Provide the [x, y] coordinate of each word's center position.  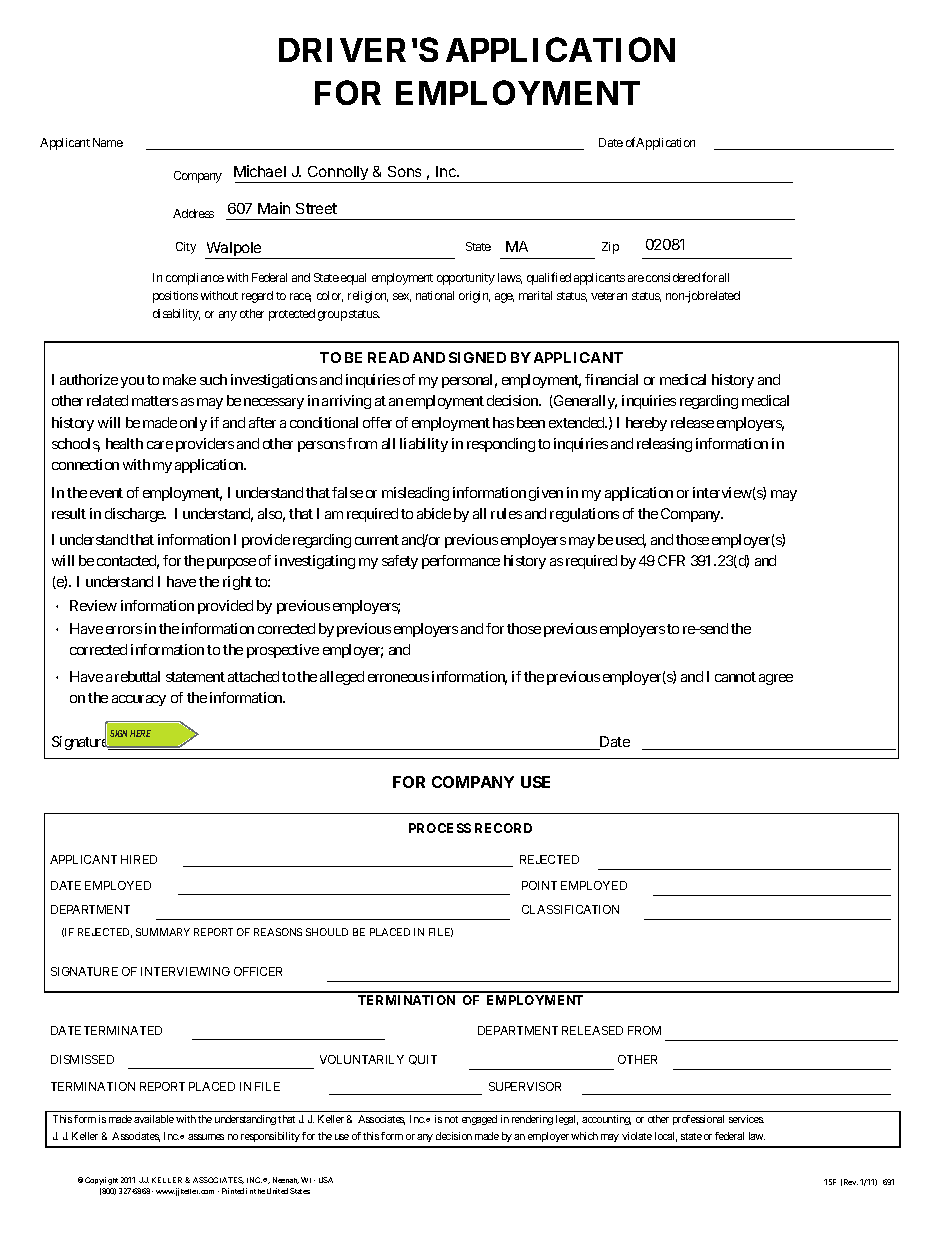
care [160, 445]
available [154, 1119]
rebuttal [137, 676]
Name [108, 142]
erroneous [398, 678]
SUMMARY [163, 932]
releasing [664, 445]
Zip [610, 248]
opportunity [466, 279]
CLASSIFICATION [570, 909]
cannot [735, 677]
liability [424, 445]
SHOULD [327, 932]
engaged [479, 1120]
